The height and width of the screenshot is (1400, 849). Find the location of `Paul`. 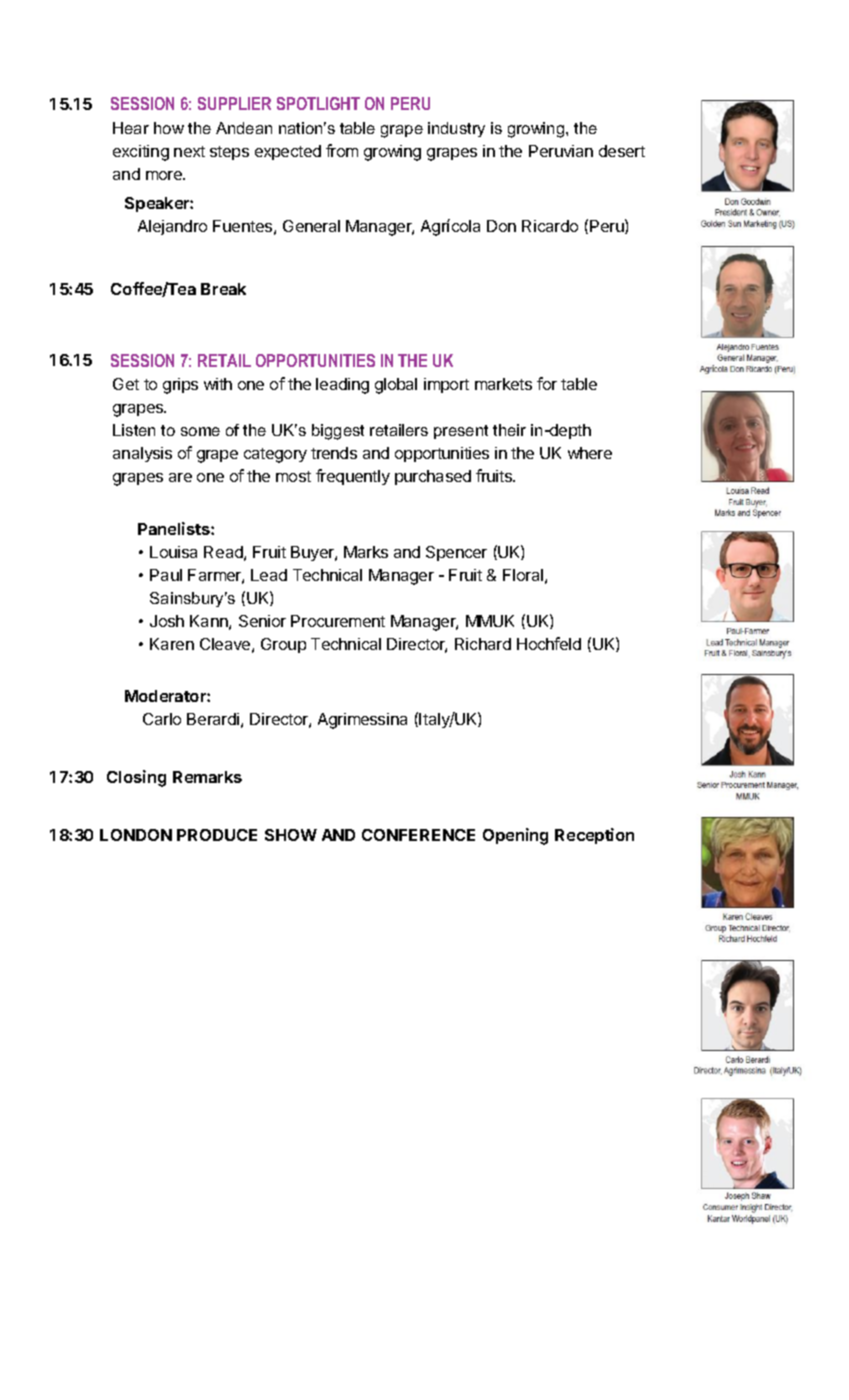

Paul is located at coordinates (166, 575).
